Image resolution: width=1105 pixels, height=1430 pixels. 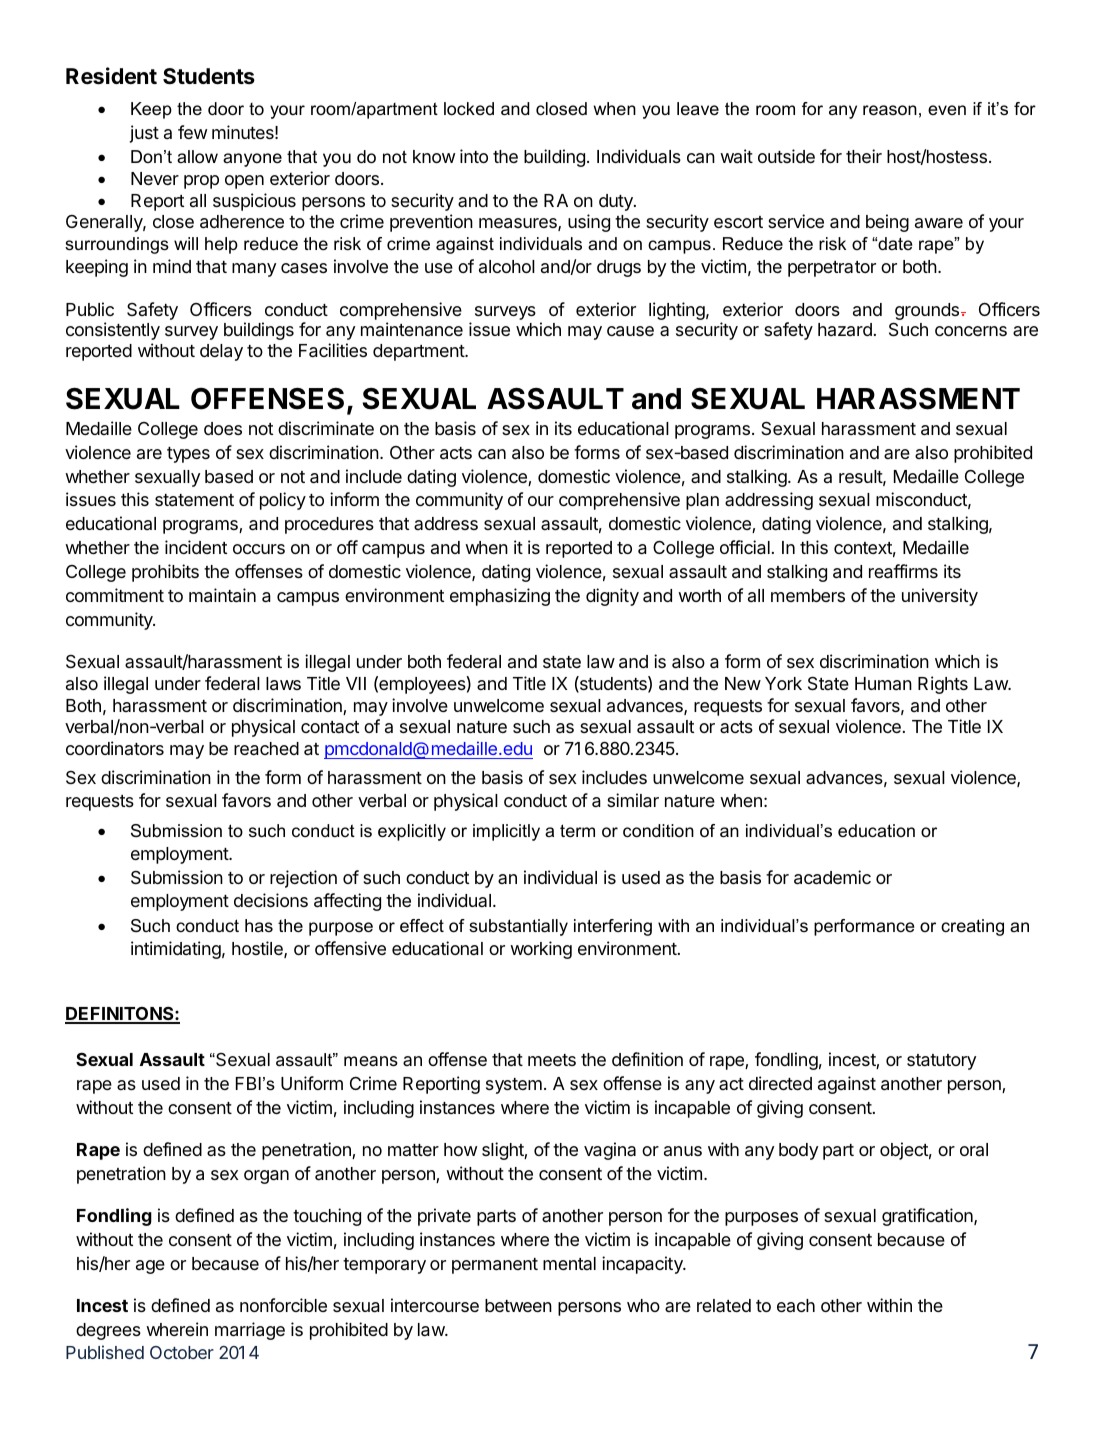 What do you see at coordinates (883, 683) in the image?
I see `Human` at bounding box center [883, 683].
